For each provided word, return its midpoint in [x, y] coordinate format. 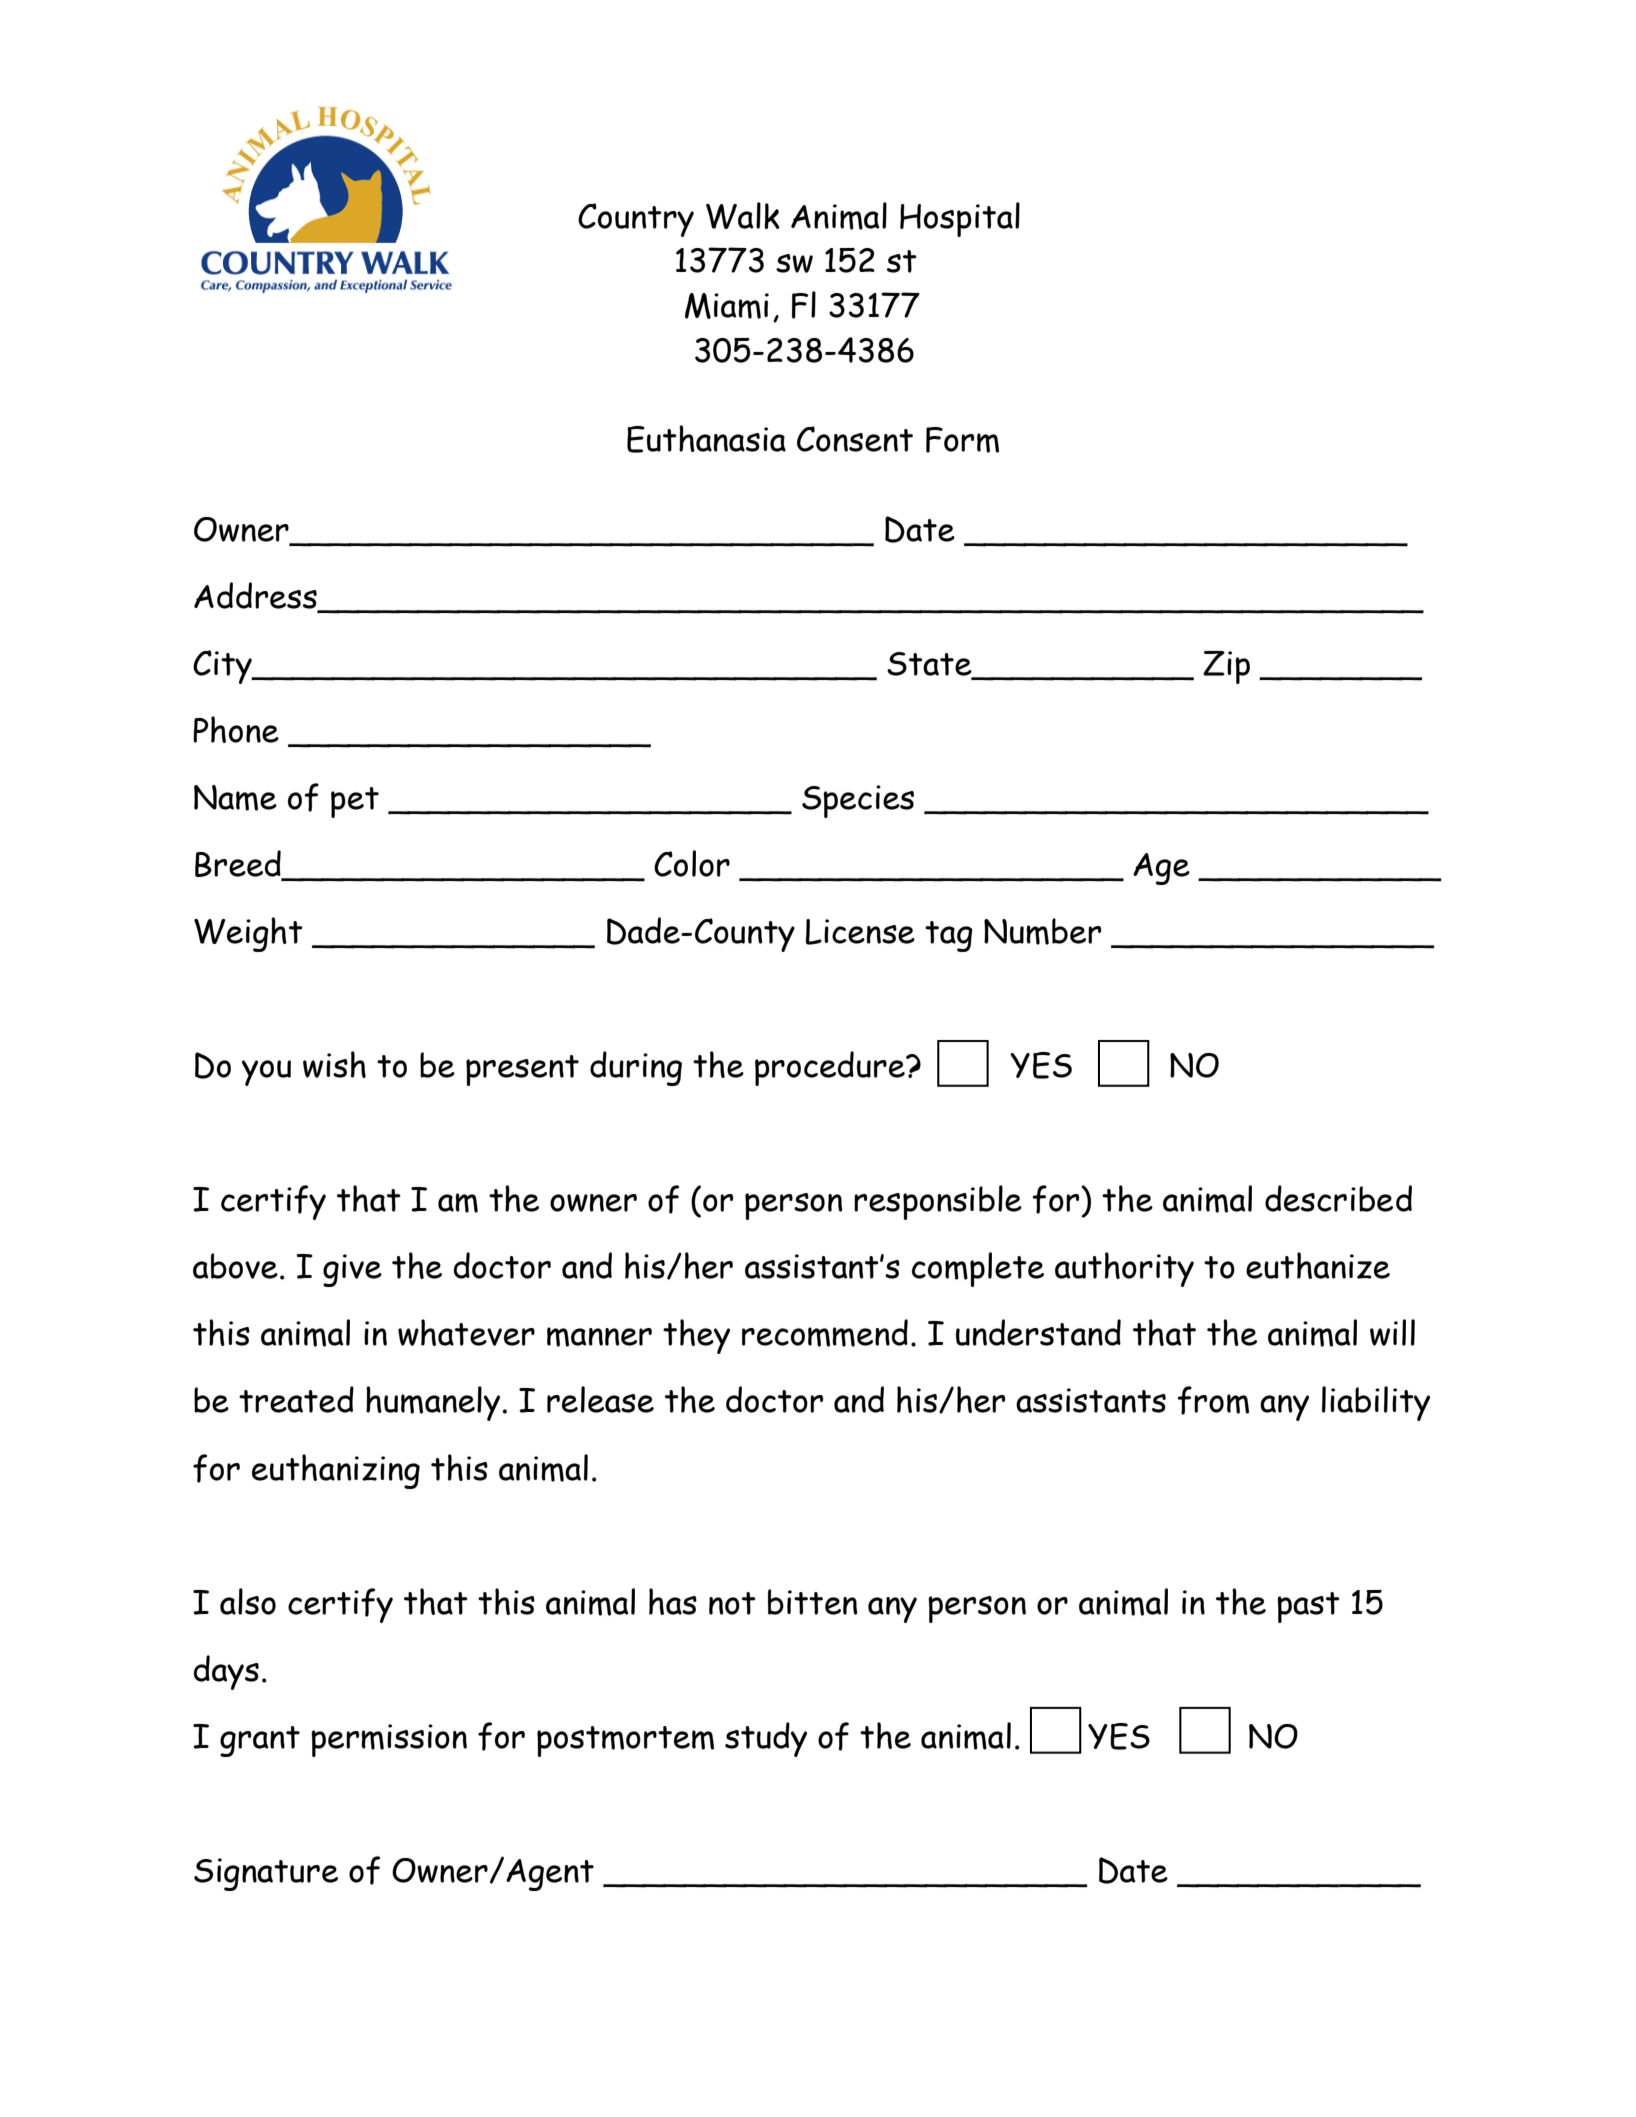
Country [636, 220]
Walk [743, 215]
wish [334, 1064]
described [1338, 1198]
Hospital [960, 219]
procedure [831, 1068]
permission [389, 1740]
